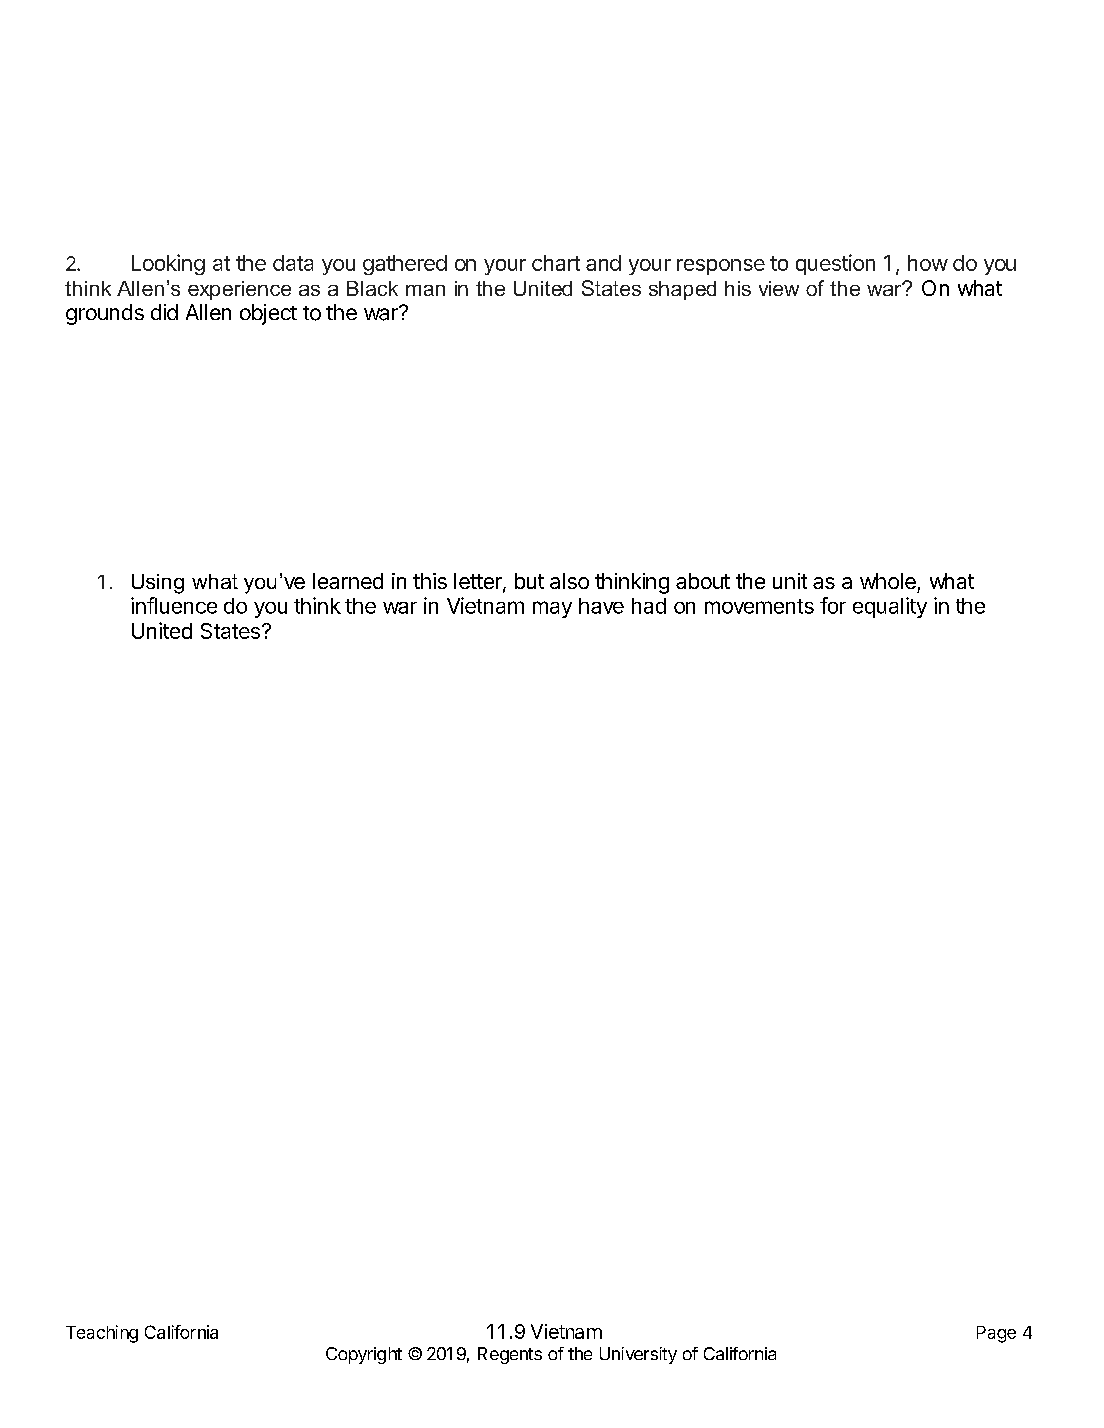 The width and height of the page is (1104, 1428). I want to click on influence, so click(174, 605).
